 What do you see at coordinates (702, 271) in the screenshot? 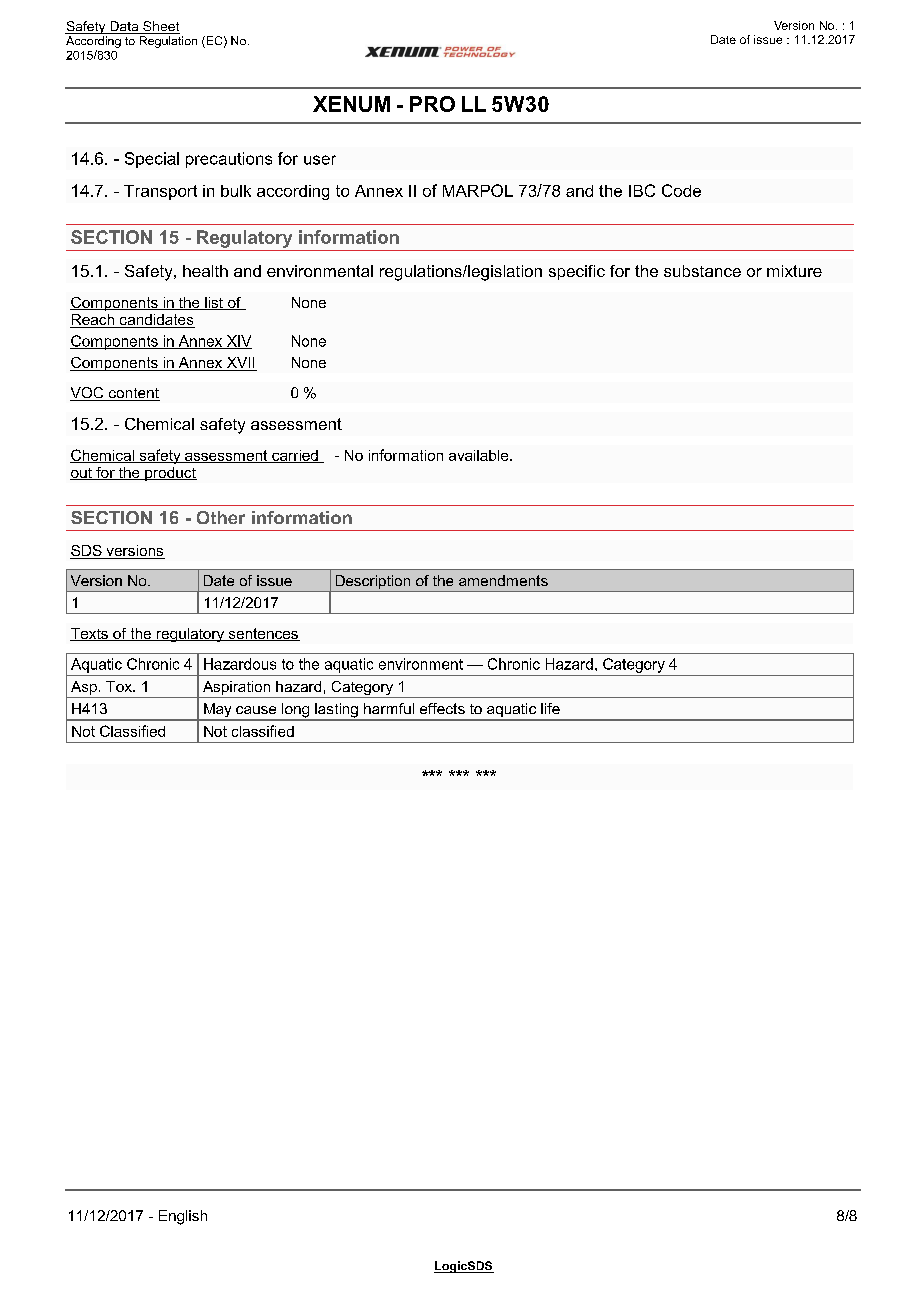
I see `substance` at bounding box center [702, 271].
